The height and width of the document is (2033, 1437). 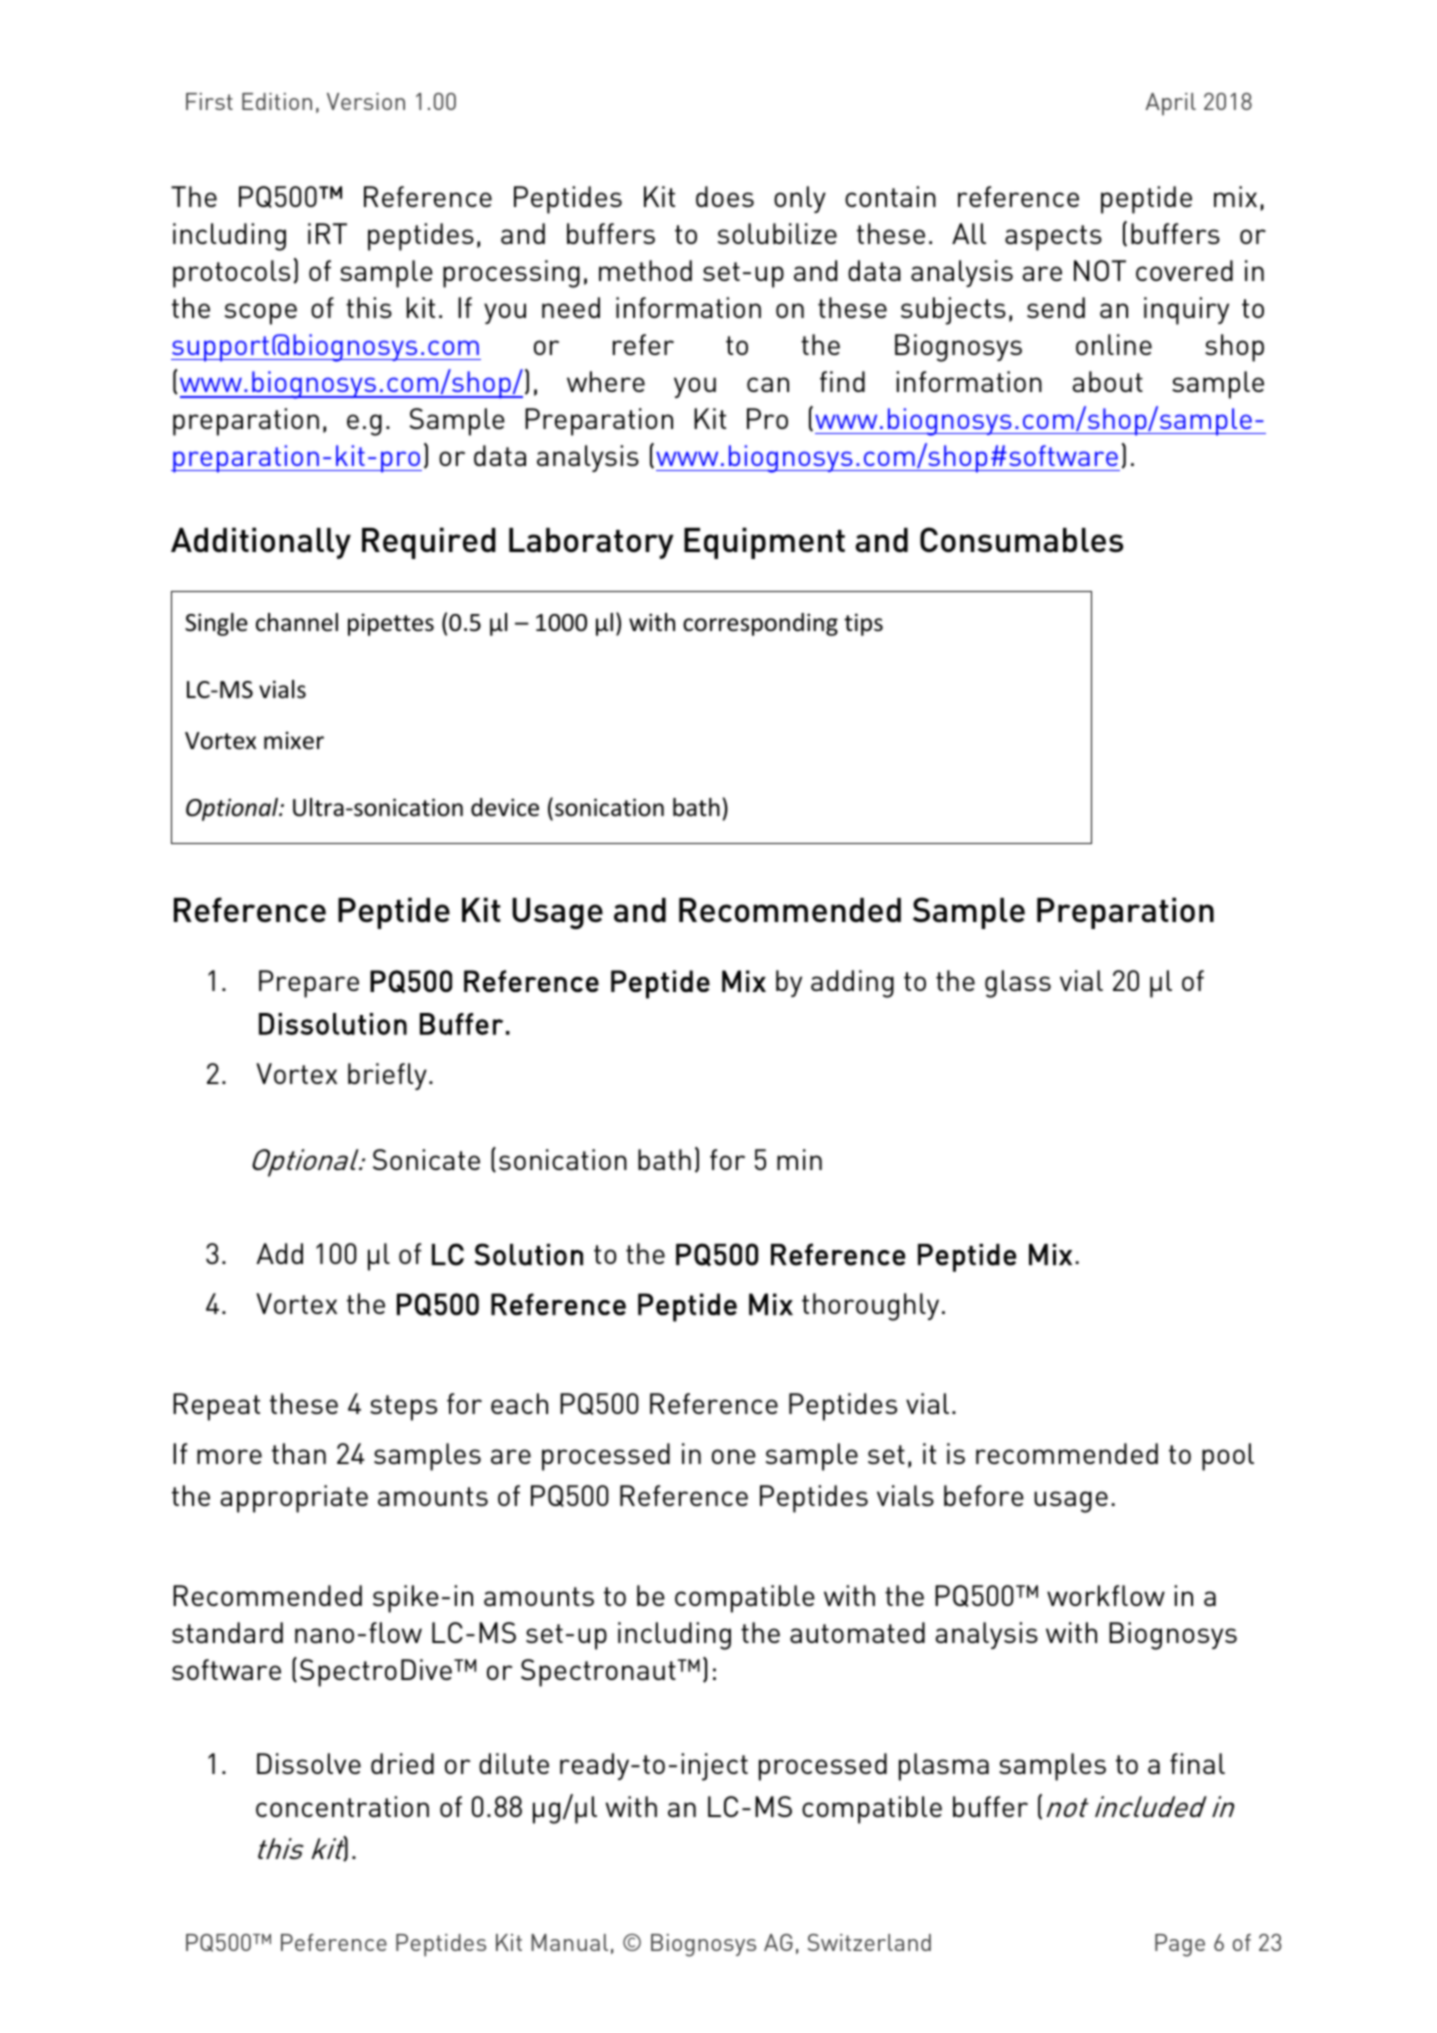 What do you see at coordinates (1170, 104) in the document?
I see `April` at bounding box center [1170, 104].
